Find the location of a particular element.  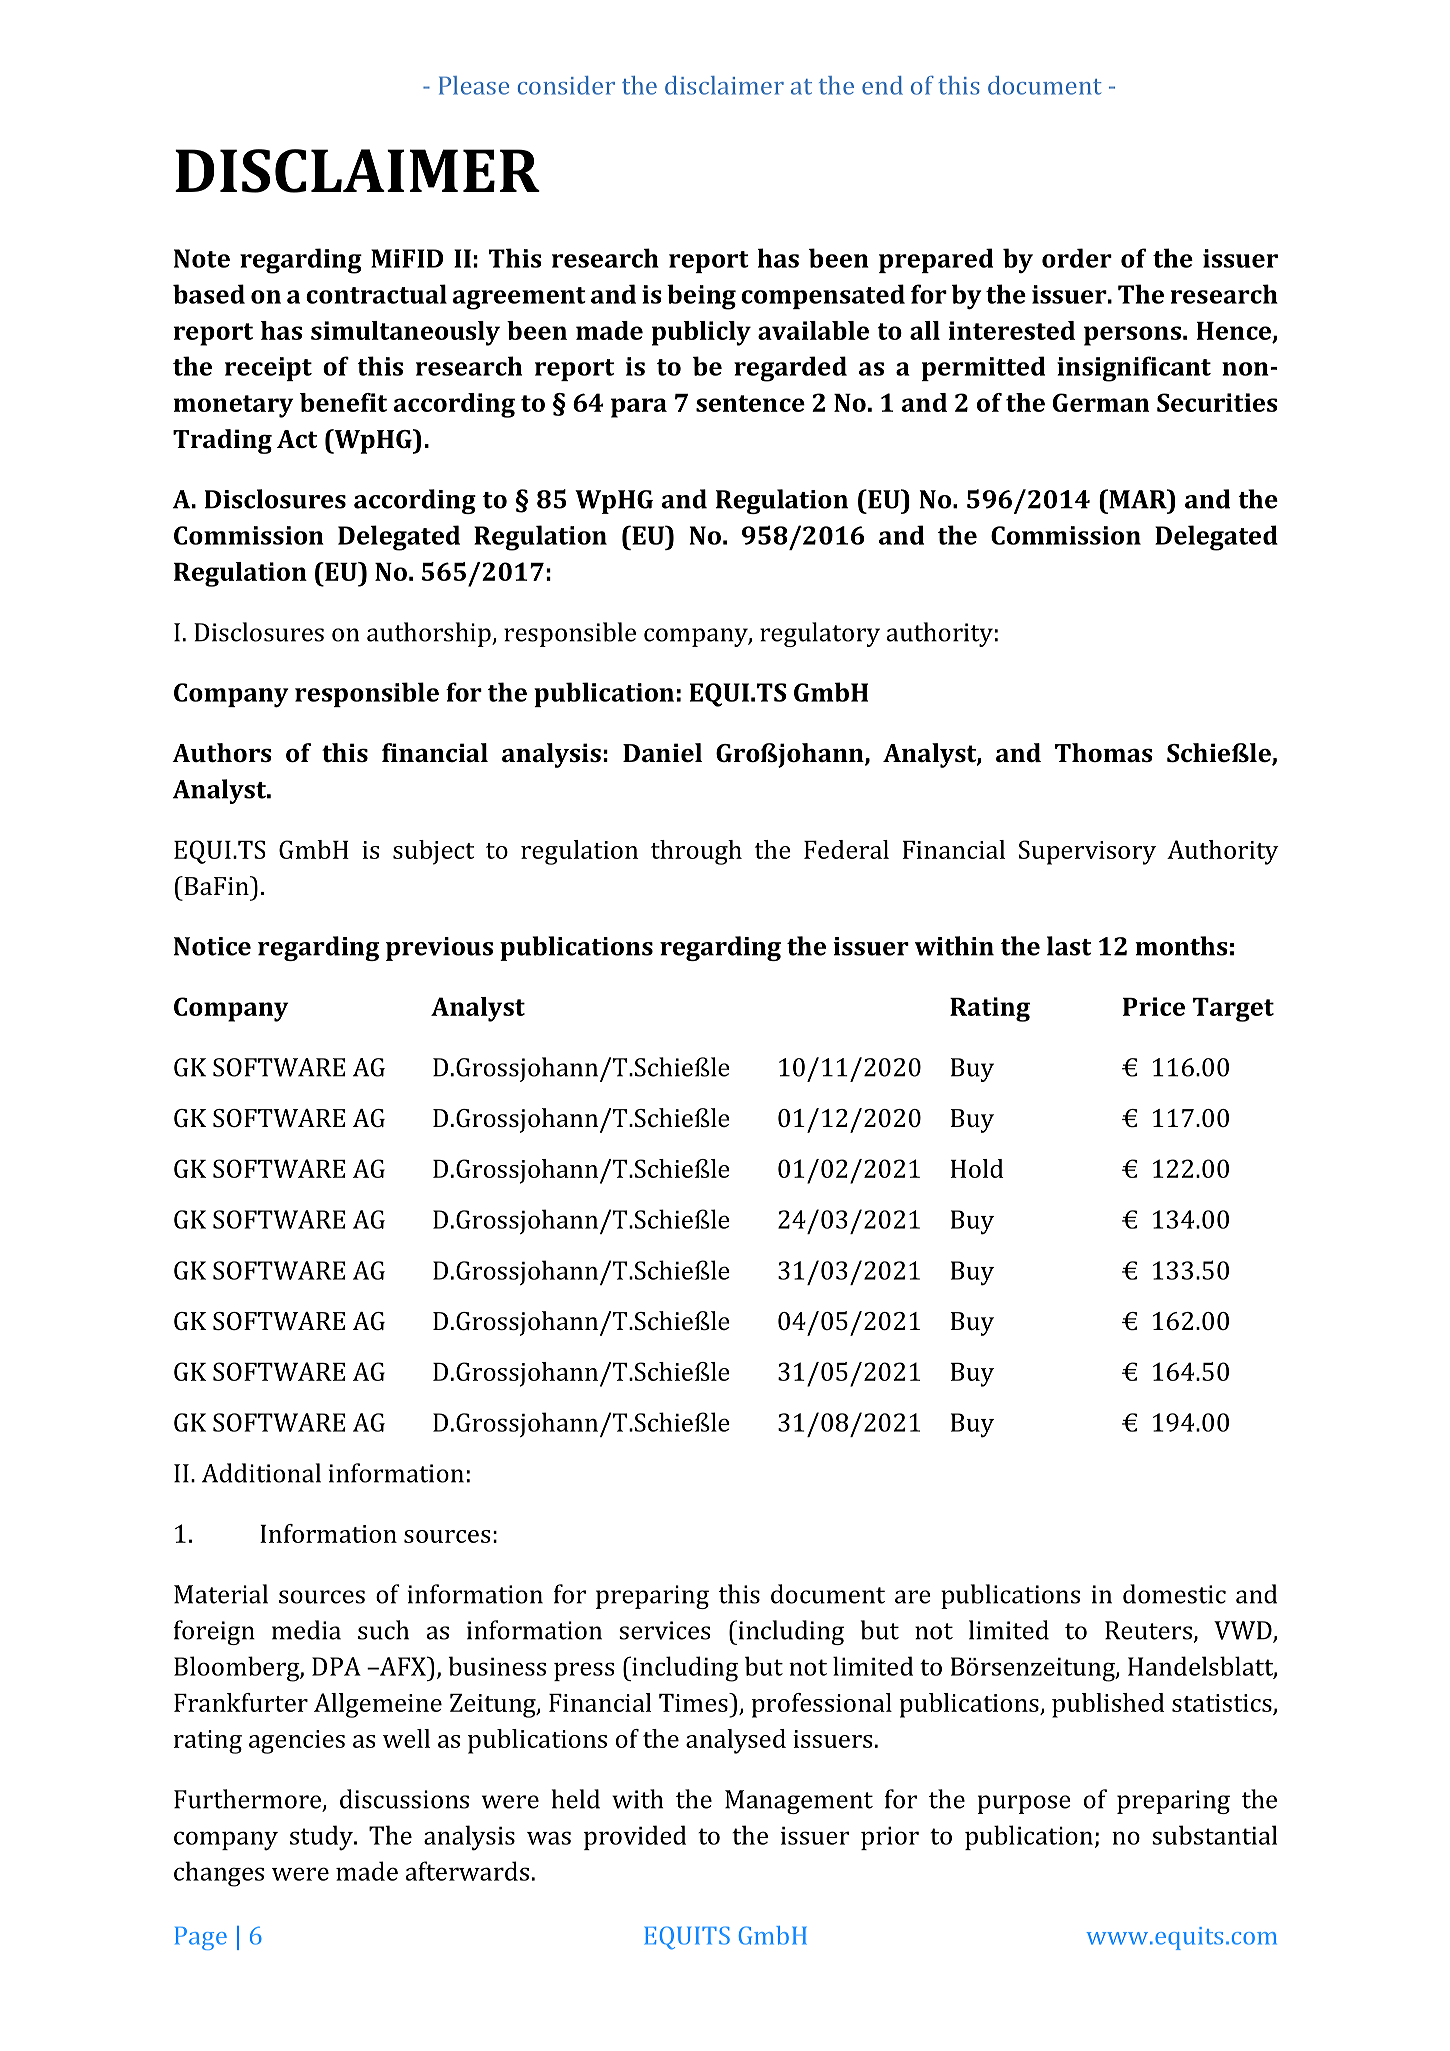

provided is located at coordinates (635, 1837).
